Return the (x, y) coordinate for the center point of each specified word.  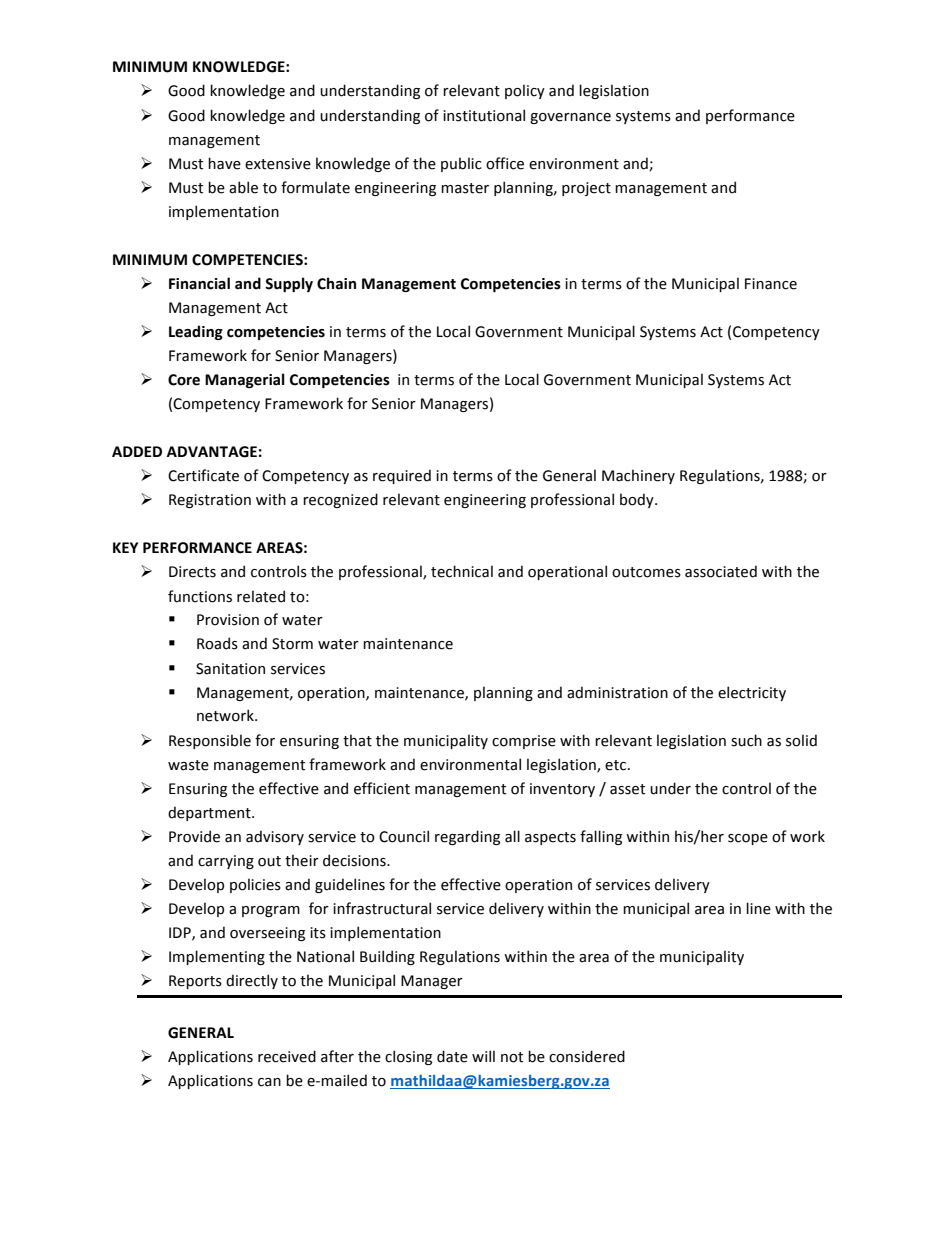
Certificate (203, 475)
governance (570, 118)
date (452, 1056)
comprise (524, 742)
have (224, 163)
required (402, 476)
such (746, 740)
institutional (484, 115)
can (269, 1082)
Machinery (638, 476)
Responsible (210, 741)
